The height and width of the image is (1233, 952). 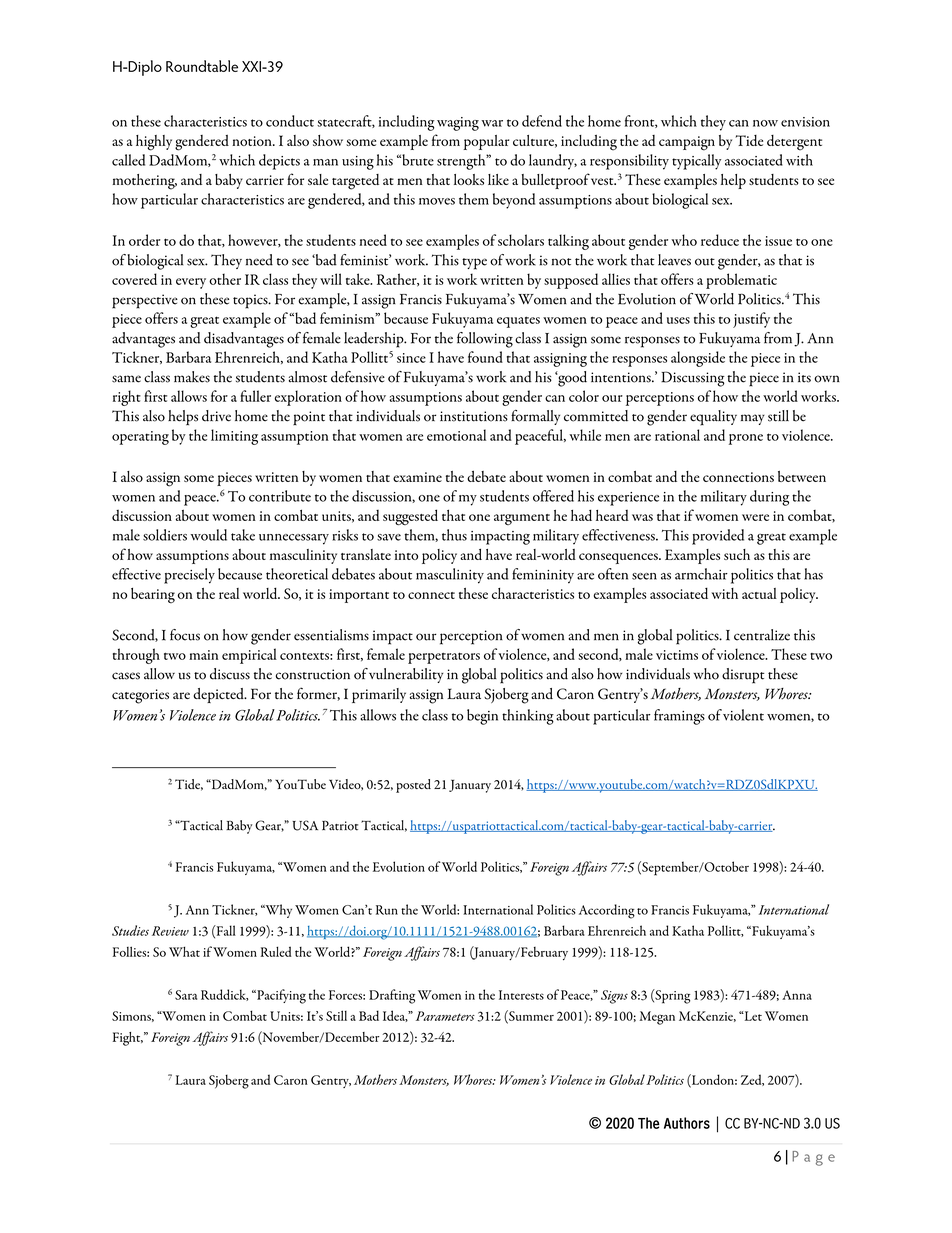 I want to click on now, so click(x=765, y=123).
